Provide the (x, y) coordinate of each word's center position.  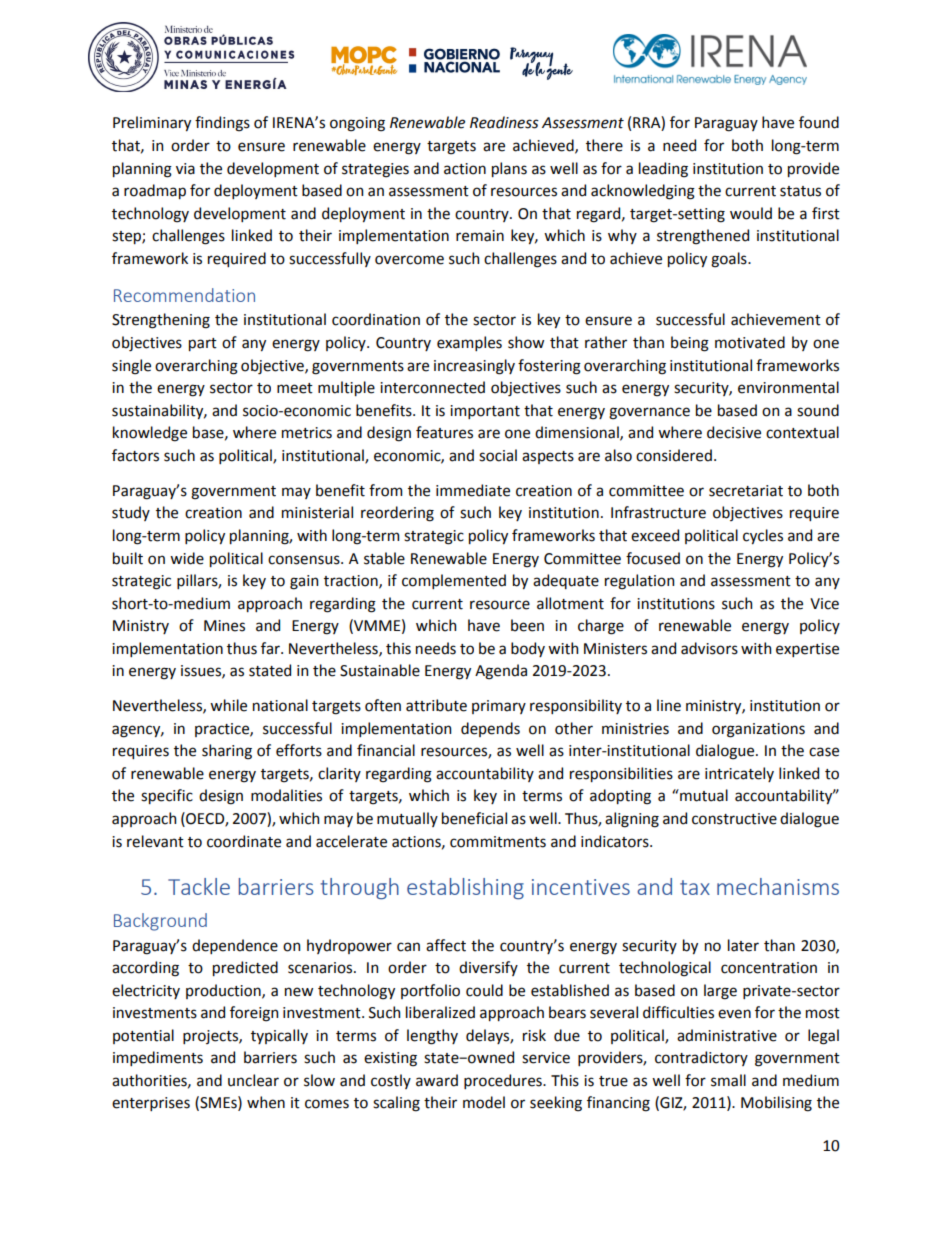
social (498, 455)
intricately (739, 774)
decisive (734, 432)
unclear (253, 1080)
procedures (504, 1081)
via (185, 169)
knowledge (150, 434)
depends (490, 729)
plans (509, 169)
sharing (227, 752)
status (800, 191)
